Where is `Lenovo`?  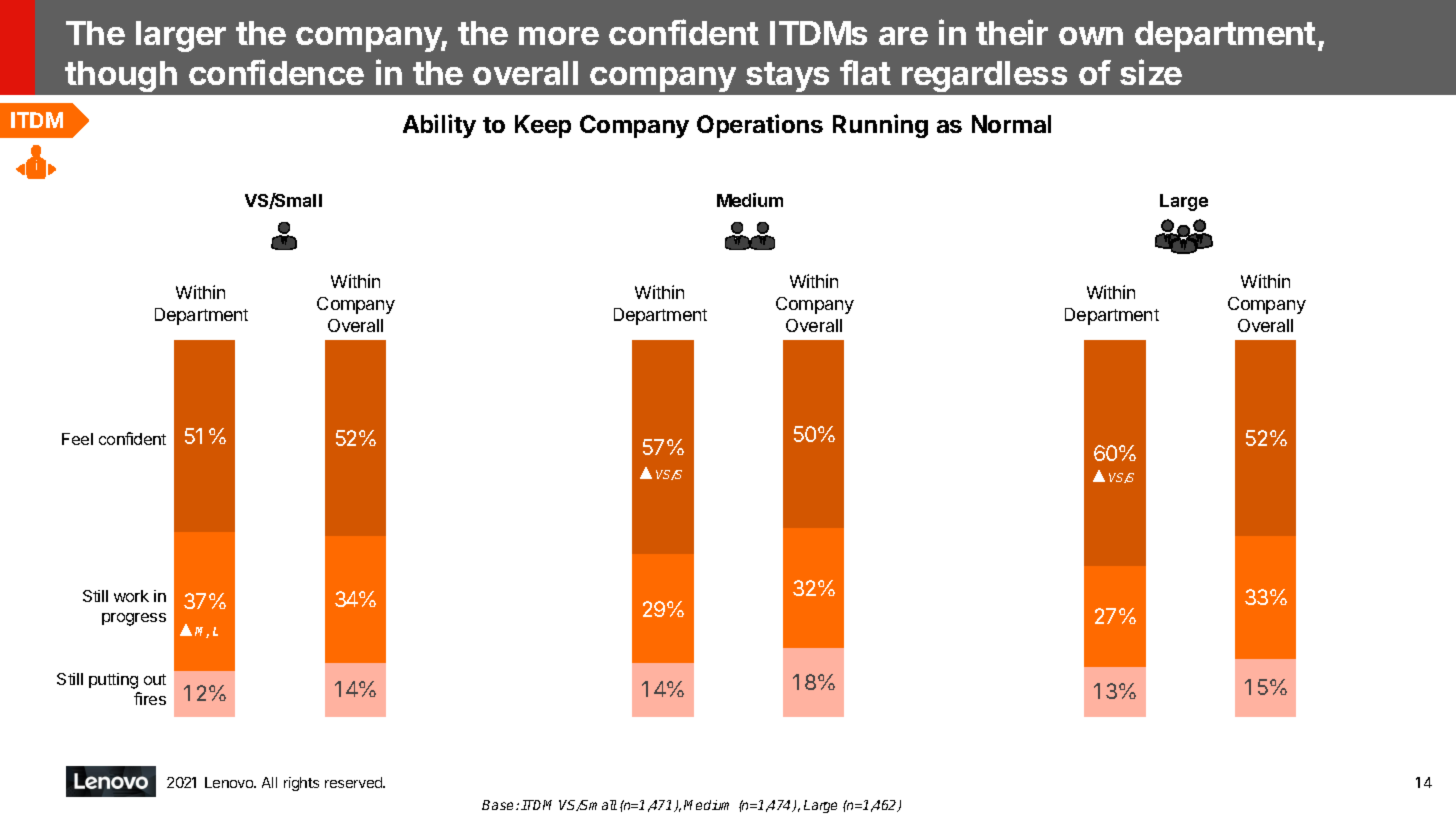
Lenovo is located at coordinates (230, 782).
